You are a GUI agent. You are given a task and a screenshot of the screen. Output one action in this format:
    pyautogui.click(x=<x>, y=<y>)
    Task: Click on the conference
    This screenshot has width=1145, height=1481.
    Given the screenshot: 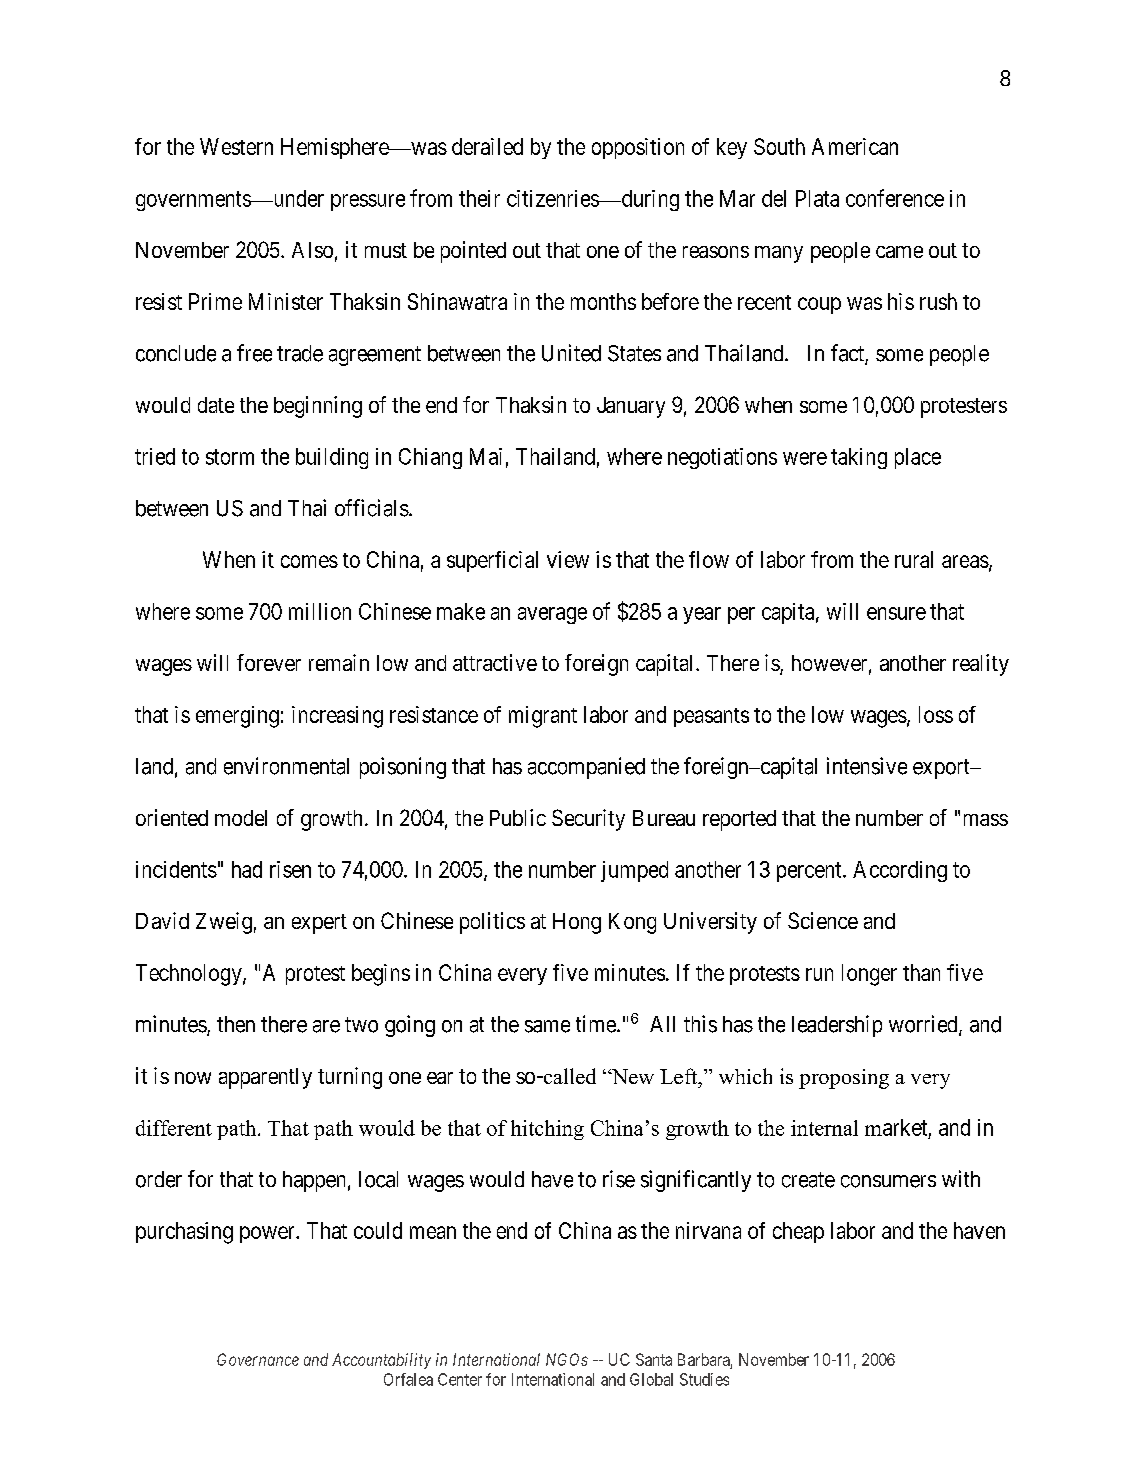 What is the action you would take?
    pyautogui.click(x=895, y=198)
